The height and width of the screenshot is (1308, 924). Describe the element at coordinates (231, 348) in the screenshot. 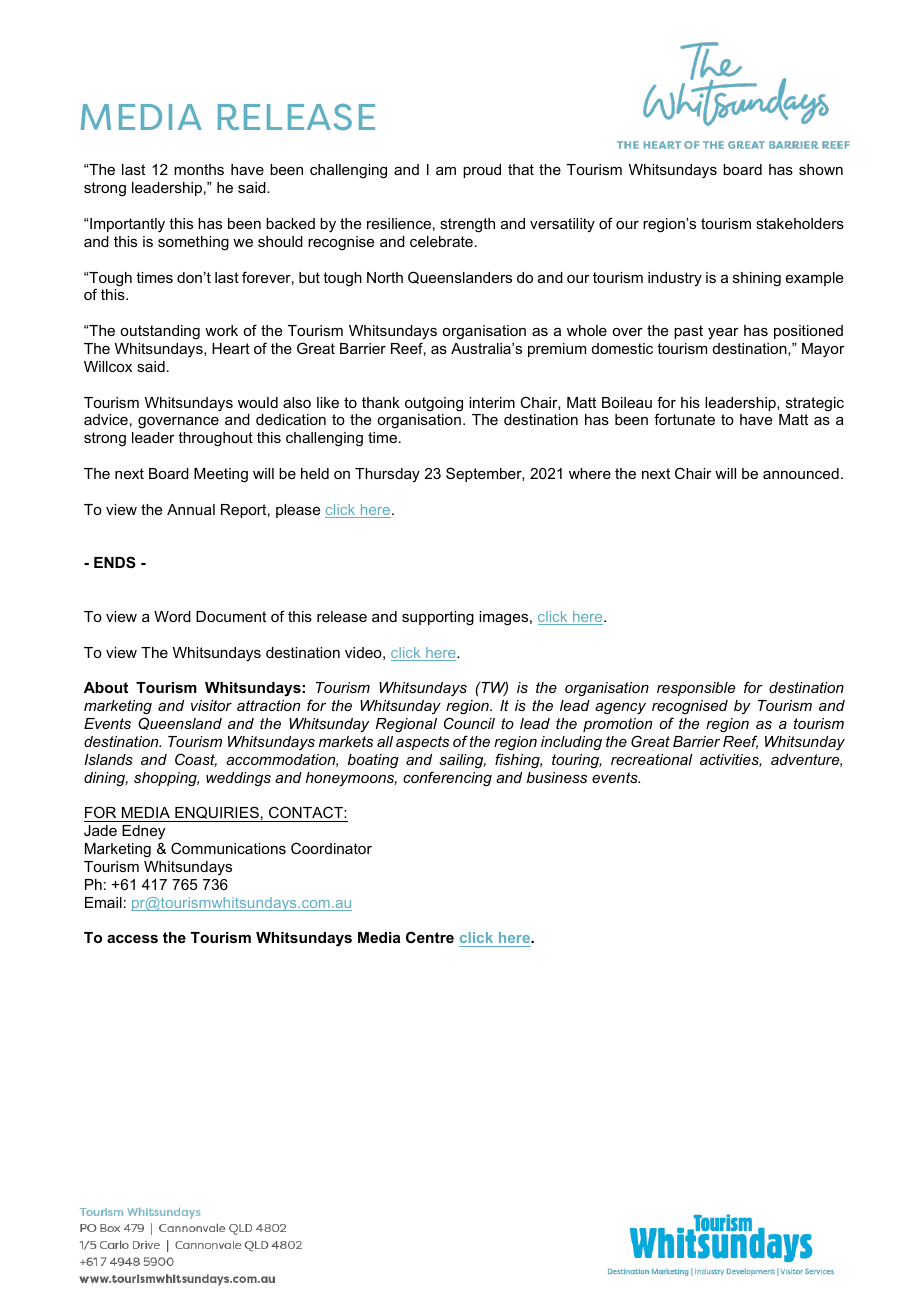

I see `Heart` at that location.
